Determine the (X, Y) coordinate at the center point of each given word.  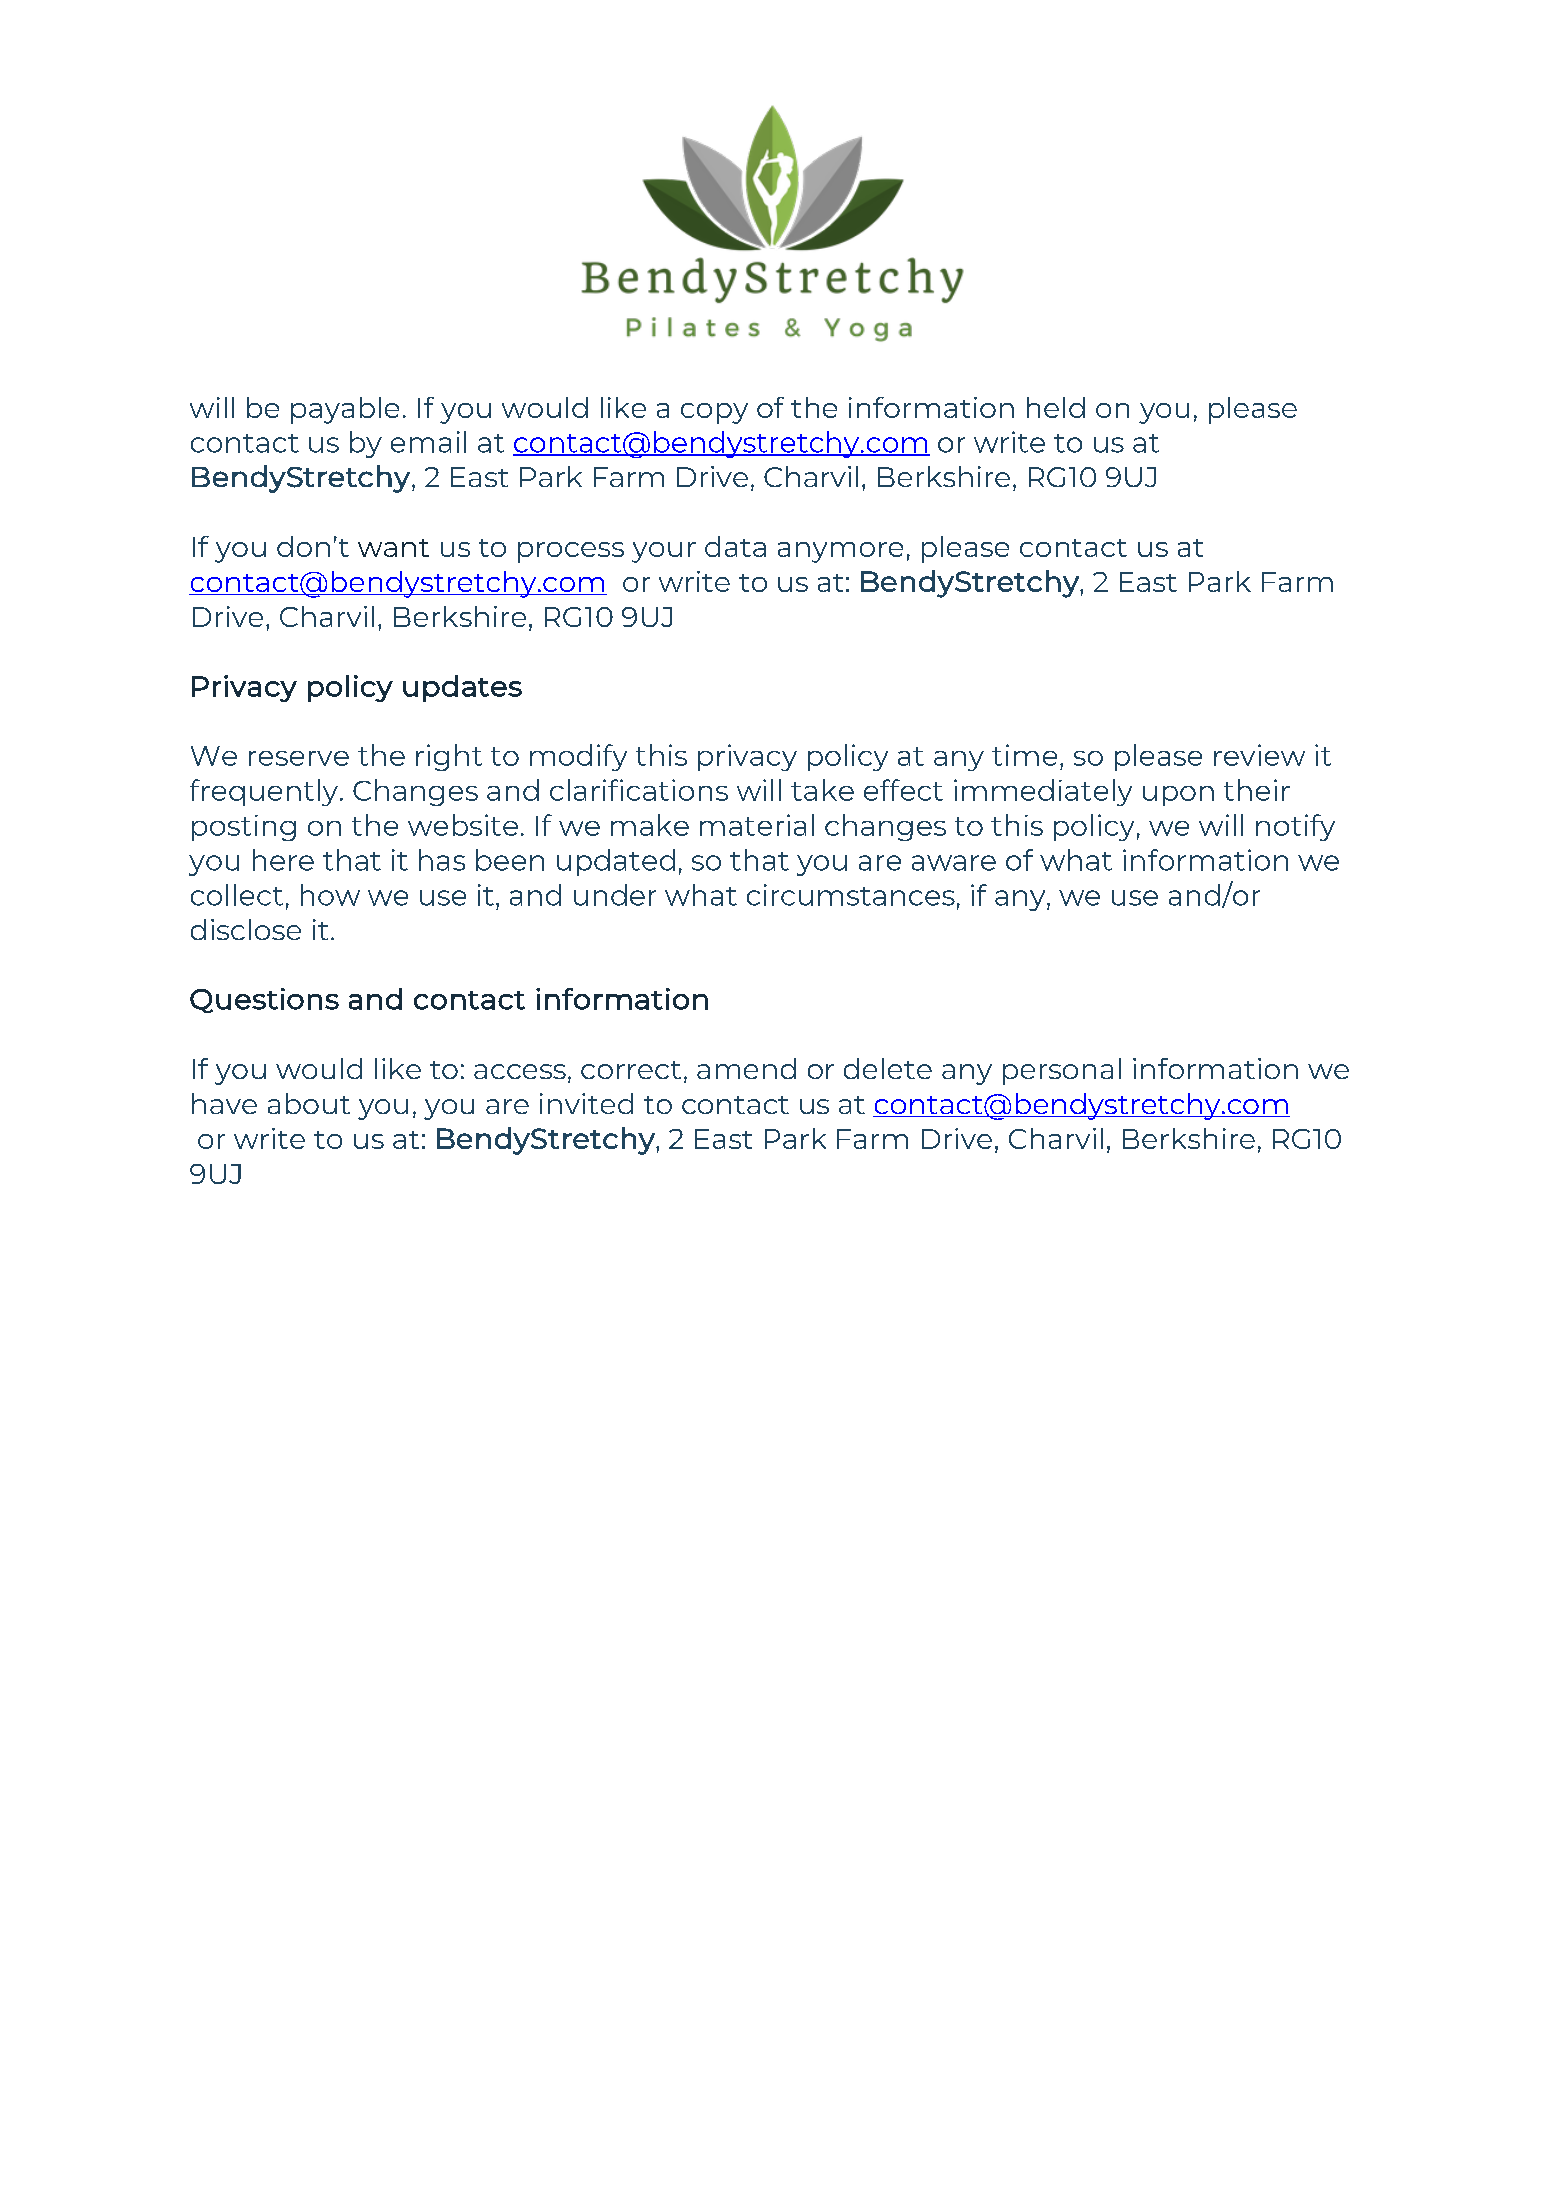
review (1259, 755)
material (757, 825)
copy (714, 413)
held (1056, 407)
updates (462, 688)
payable (345, 410)
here (283, 860)
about (309, 1103)
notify (1295, 827)
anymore (840, 552)
